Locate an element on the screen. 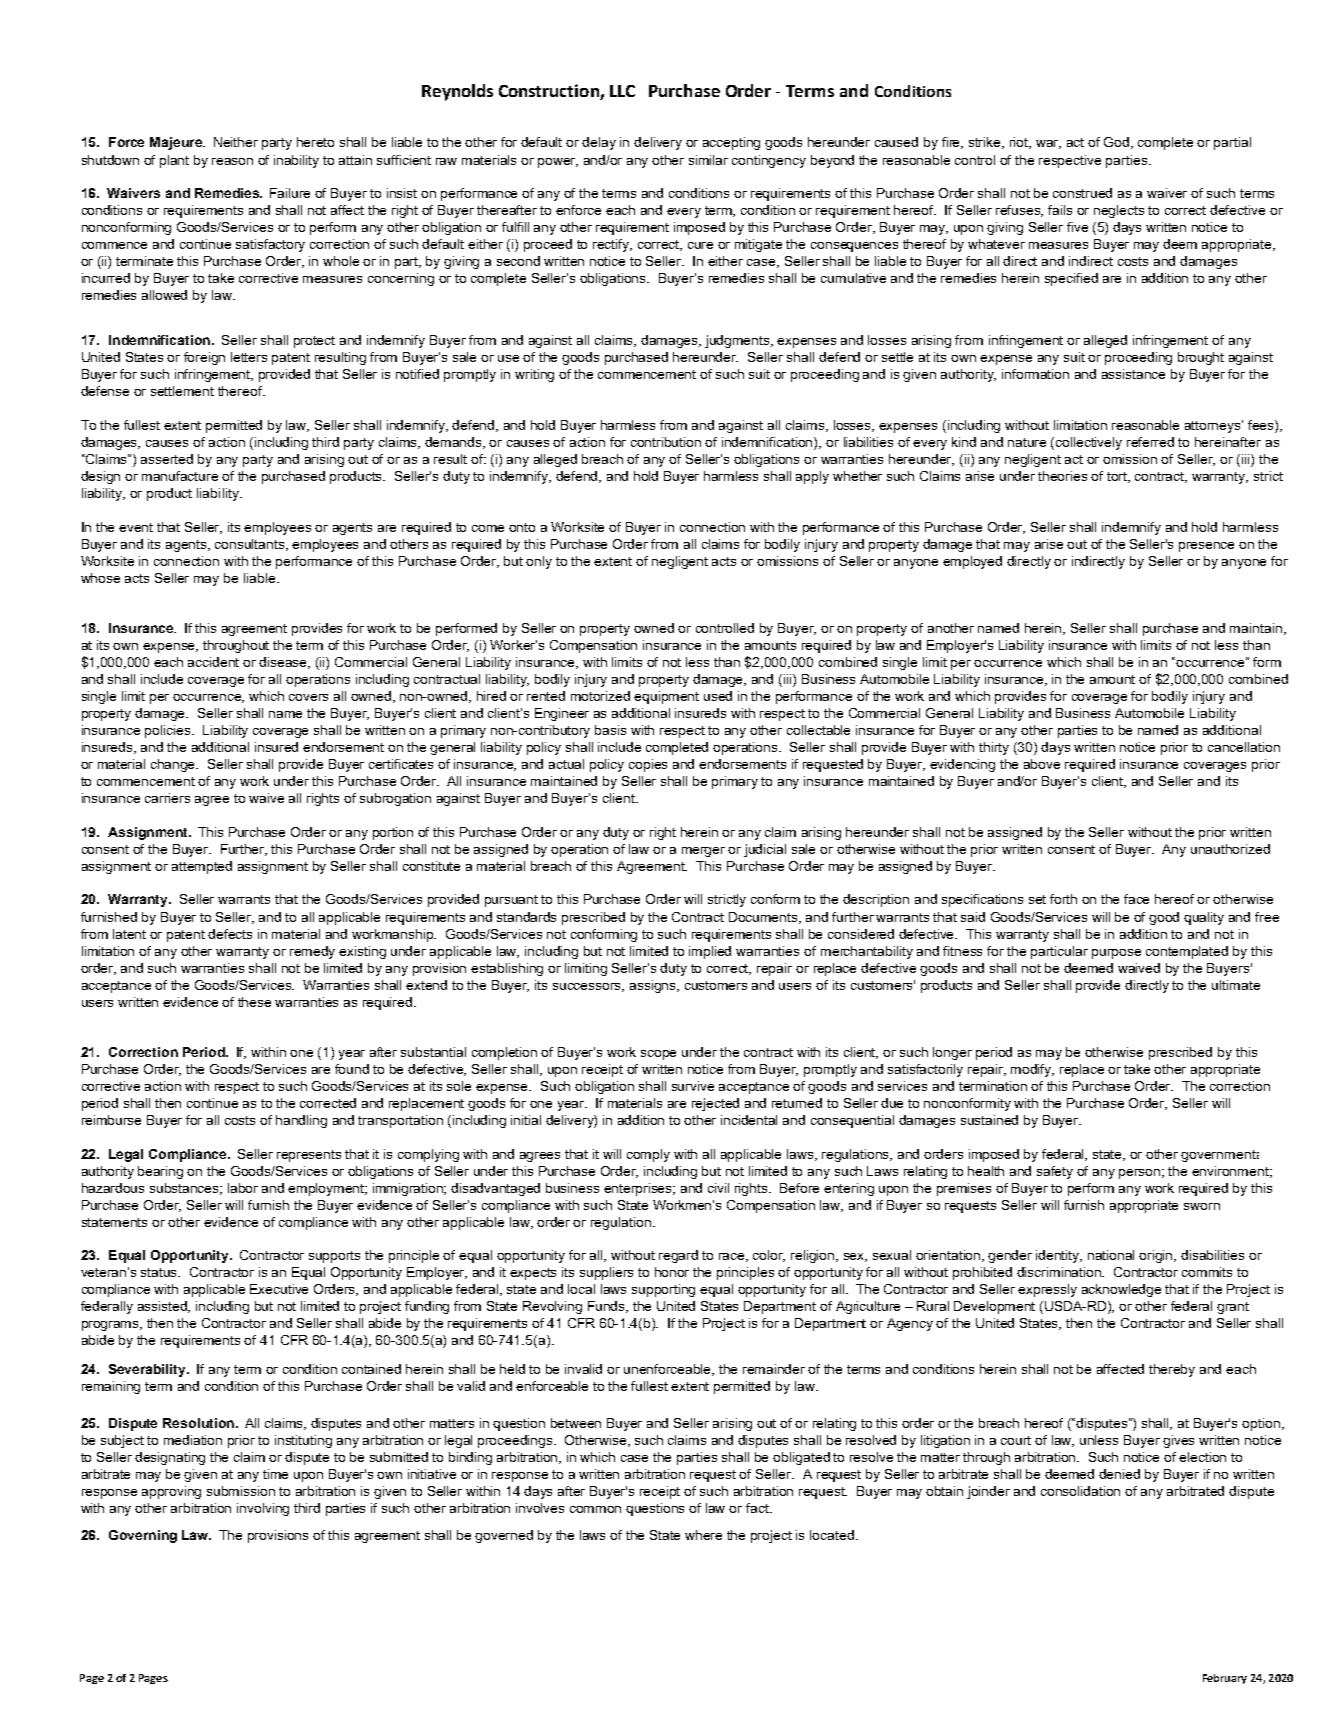 Image resolution: width=1334 pixels, height=1726 pixels. God is located at coordinates (1118, 143).
